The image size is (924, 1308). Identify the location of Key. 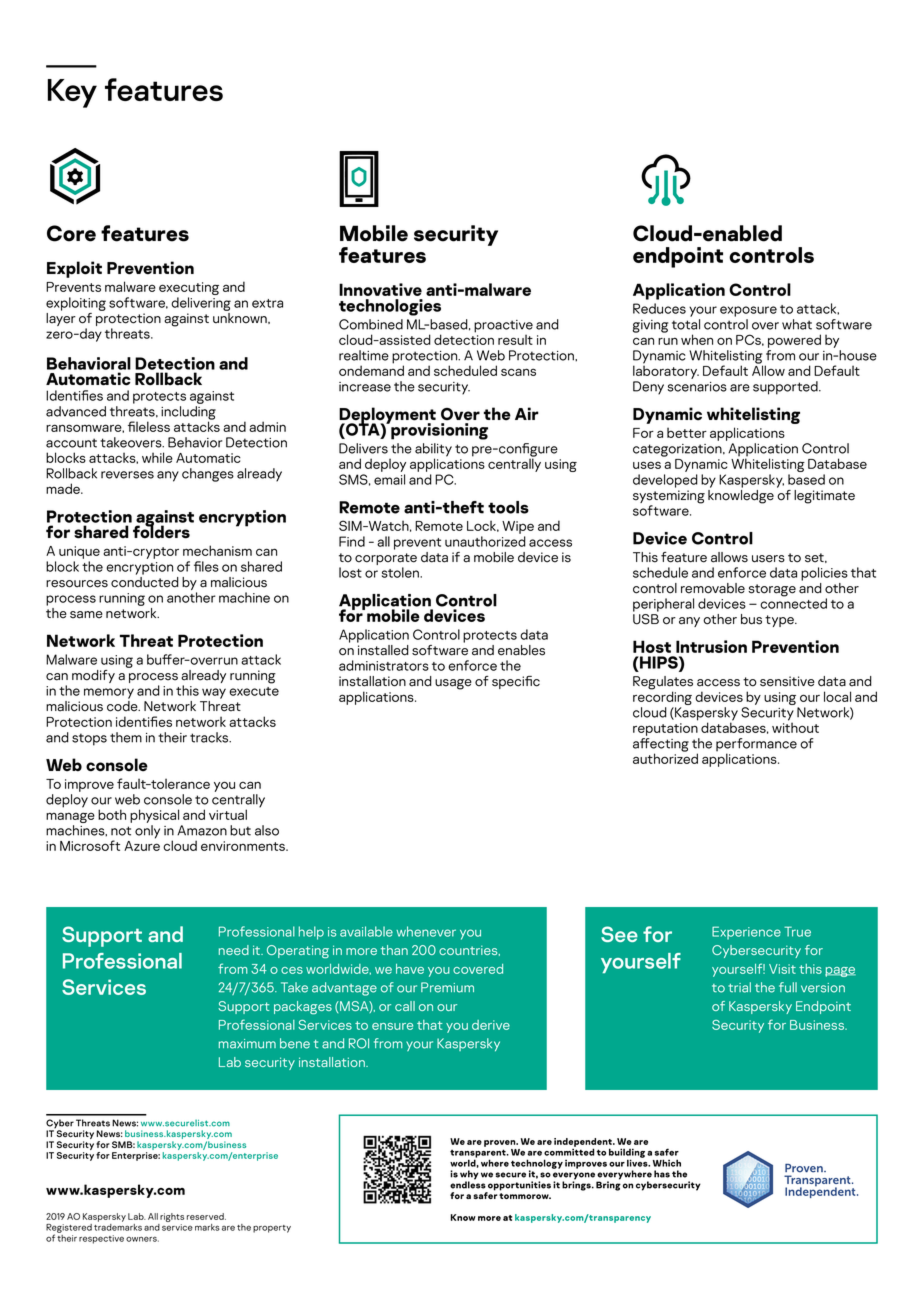
(72, 93).
